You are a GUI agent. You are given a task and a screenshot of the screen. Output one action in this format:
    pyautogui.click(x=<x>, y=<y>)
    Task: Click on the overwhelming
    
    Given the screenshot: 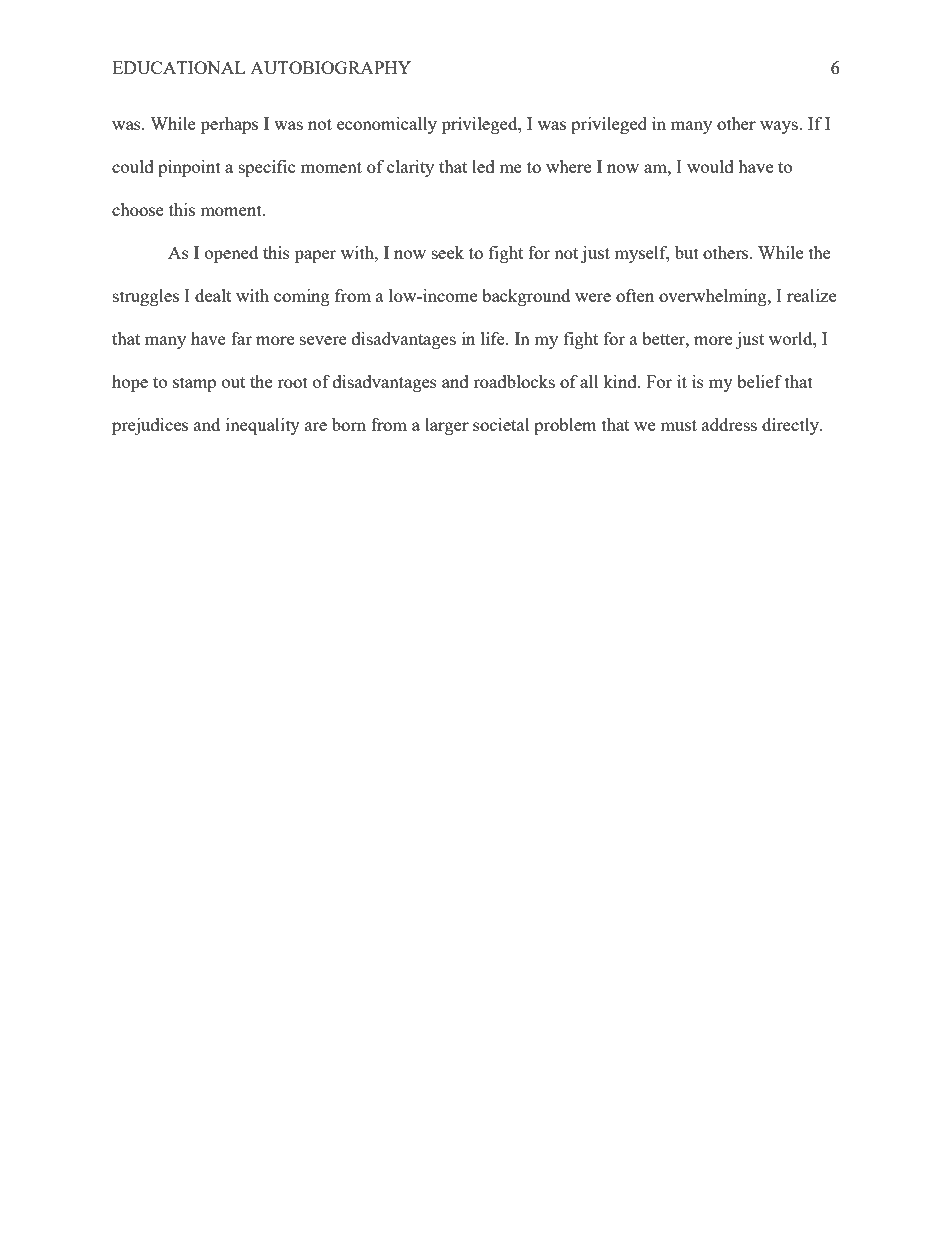 What is the action you would take?
    pyautogui.click(x=714, y=297)
